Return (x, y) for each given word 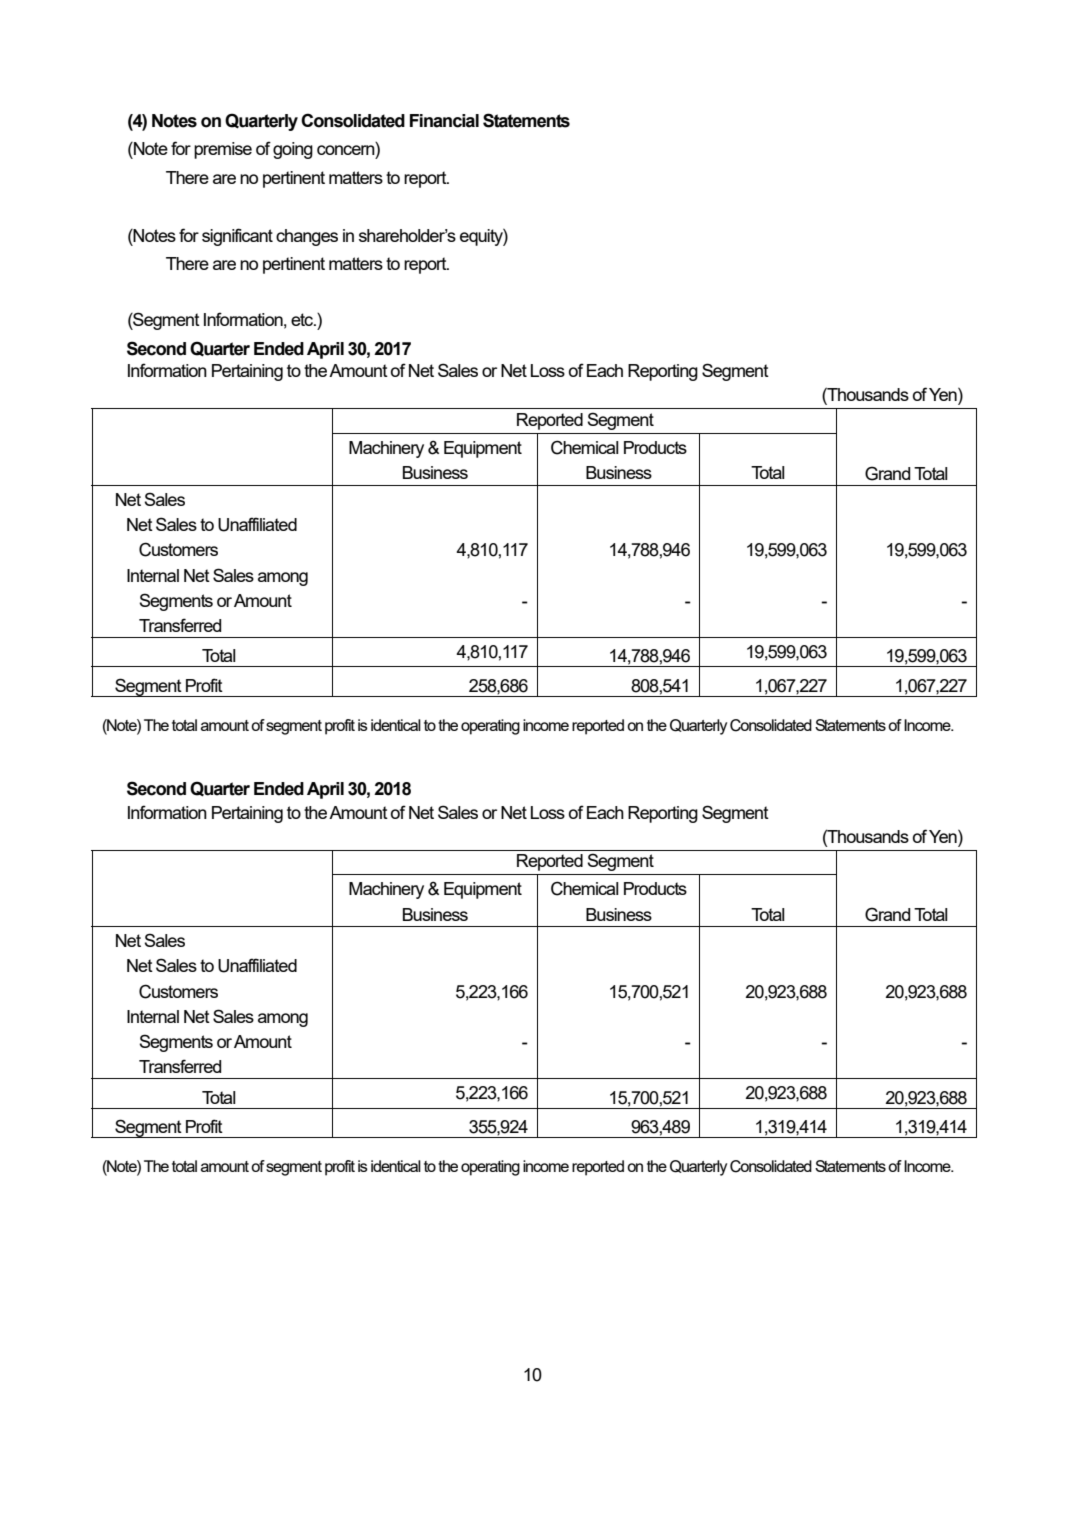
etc (303, 319)
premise (223, 150)
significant (237, 237)
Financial (444, 121)
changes (307, 237)
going (293, 150)
